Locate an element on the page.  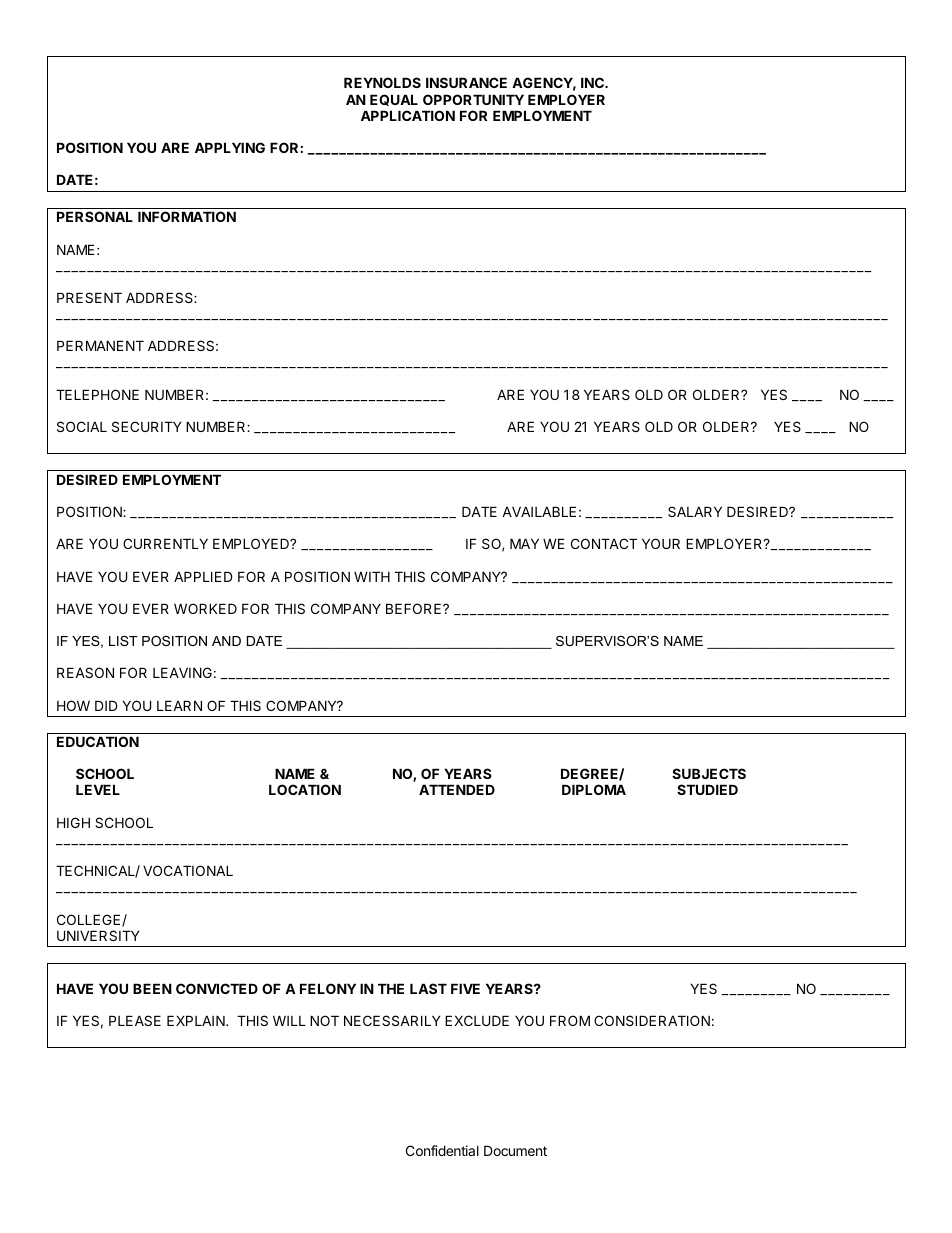
LEVEL is located at coordinates (98, 789).
